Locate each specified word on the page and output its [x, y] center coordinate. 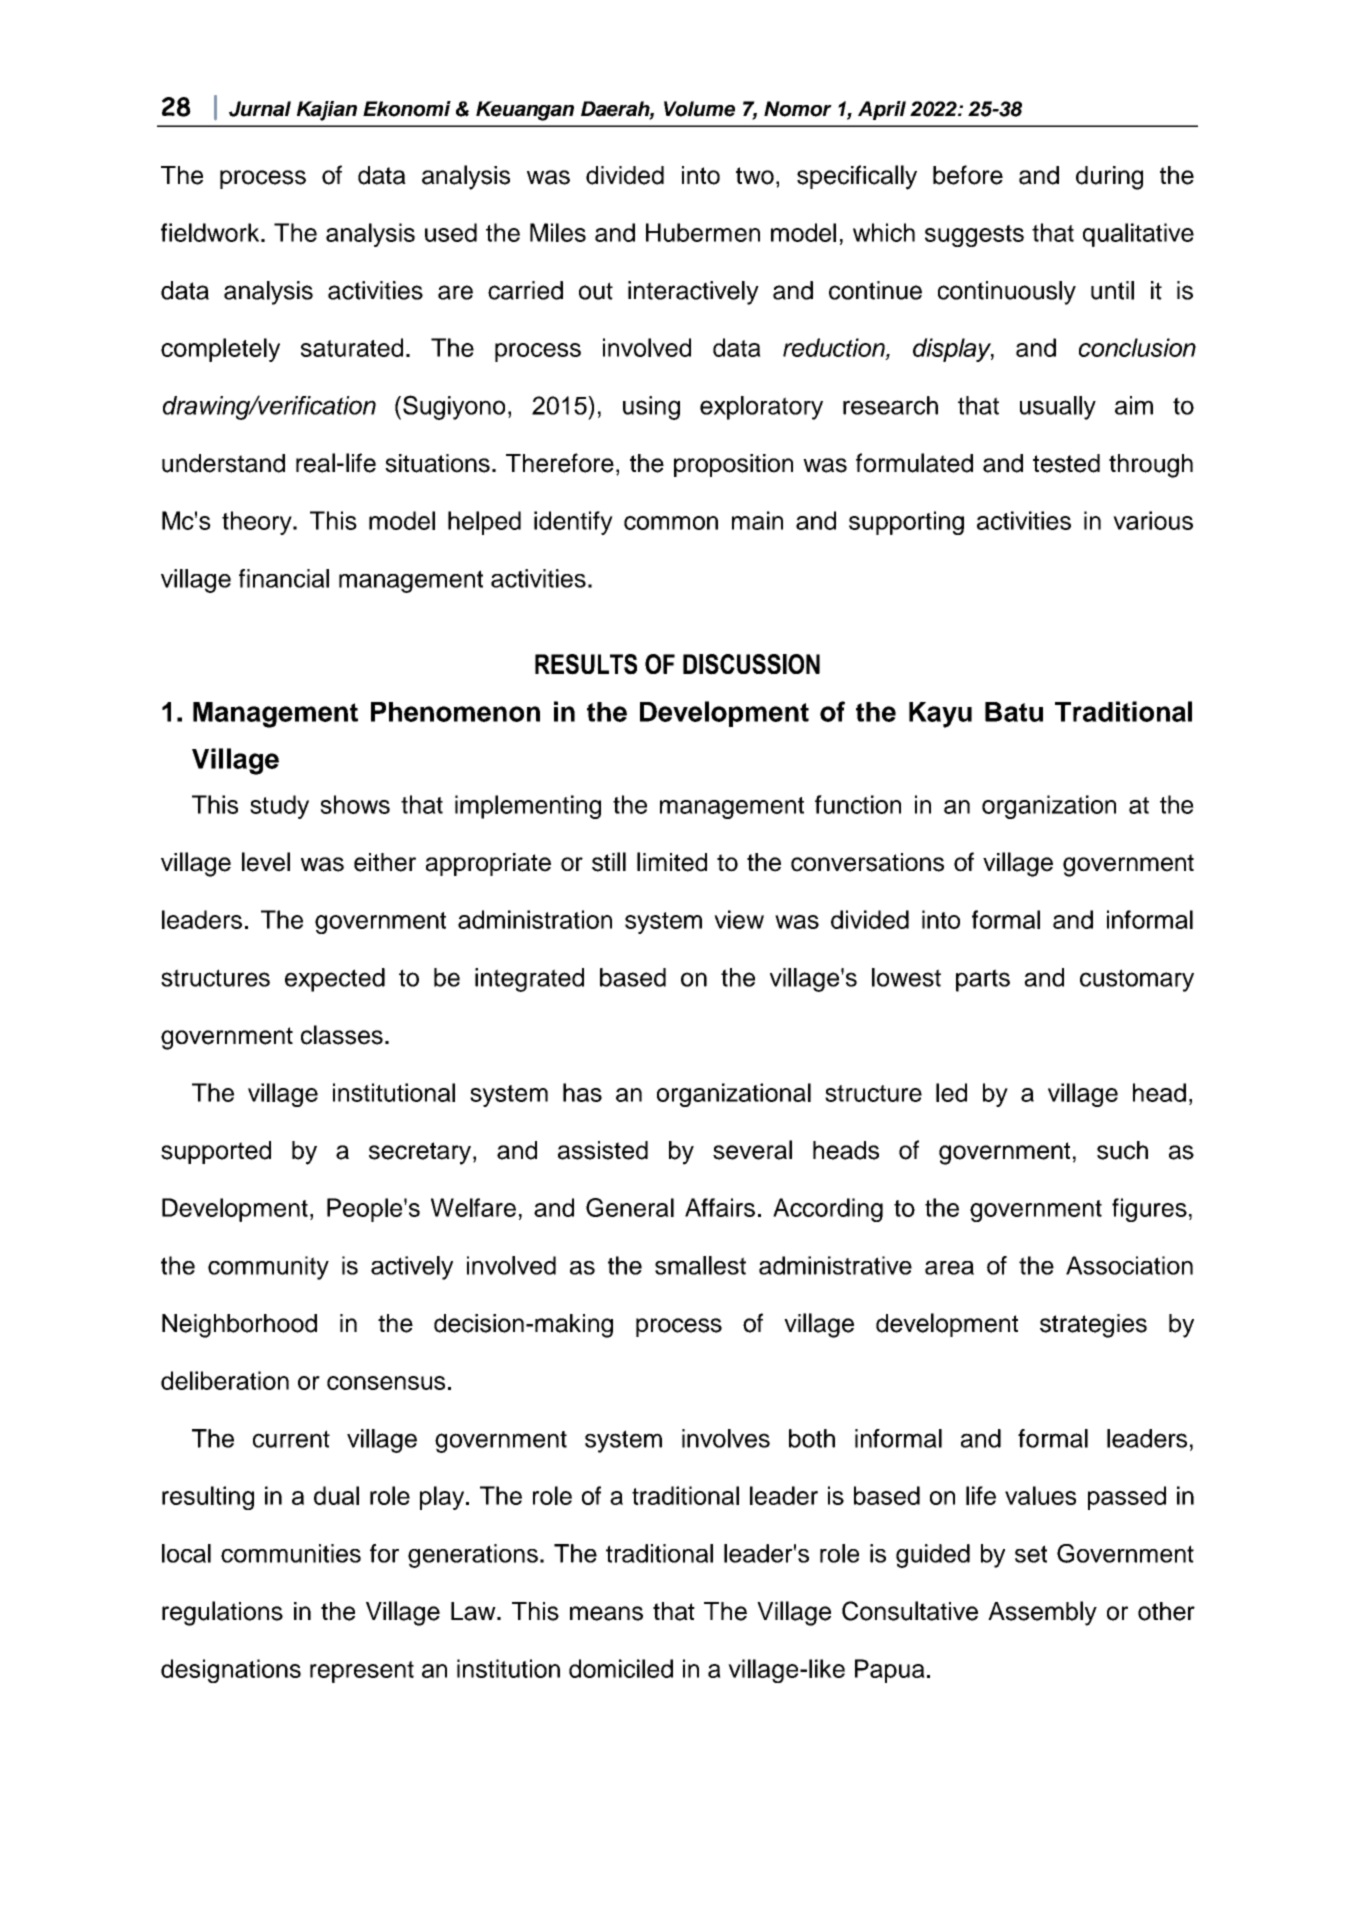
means [606, 1613]
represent [362, 1672]
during [1109, 178]
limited [672, 862]
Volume [699, 109]
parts [983, 980]
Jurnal [260, 109]
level [266, 862]
